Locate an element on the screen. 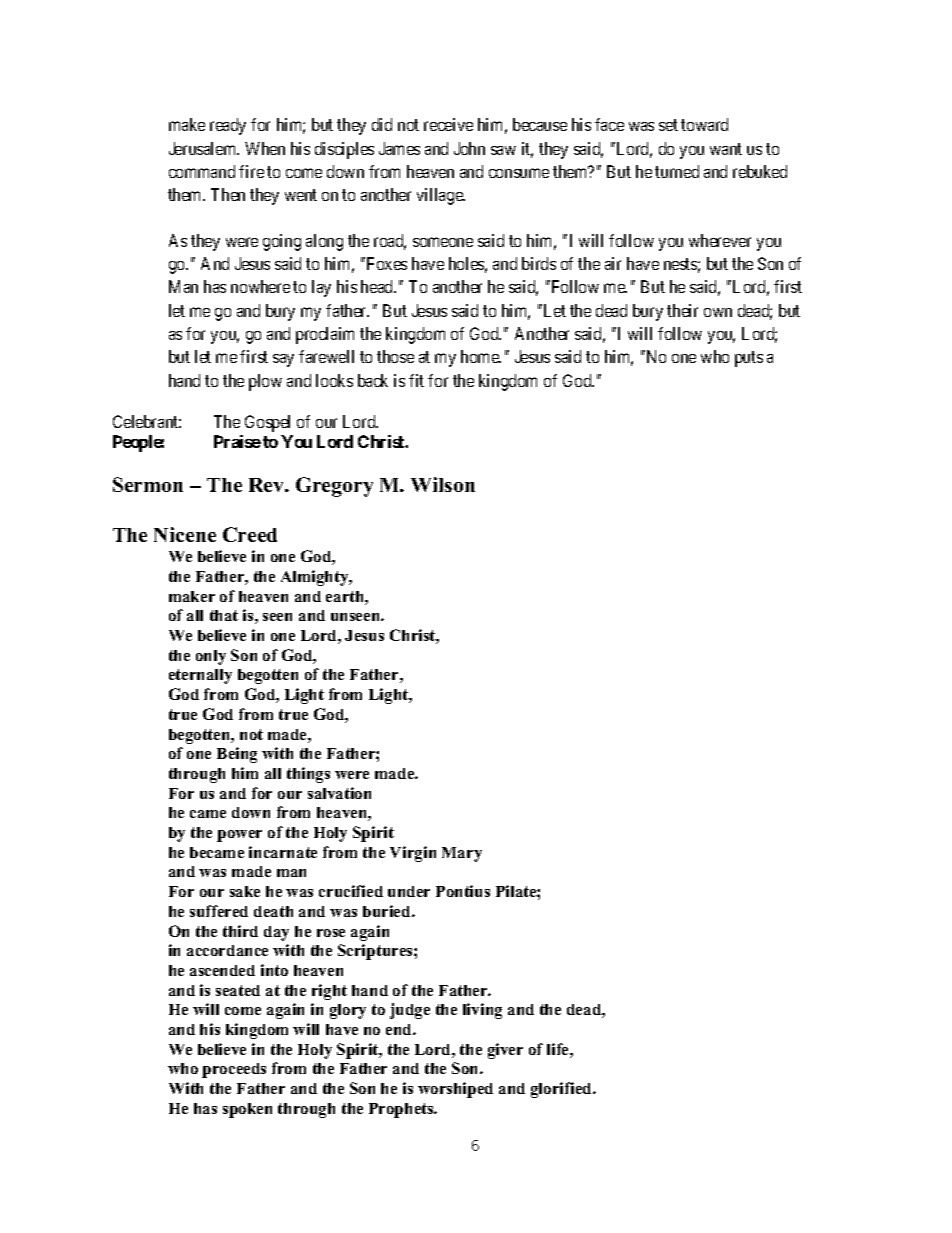 This screenshot has width=952, height=1233. turned is located at coordinates (677, 171).
